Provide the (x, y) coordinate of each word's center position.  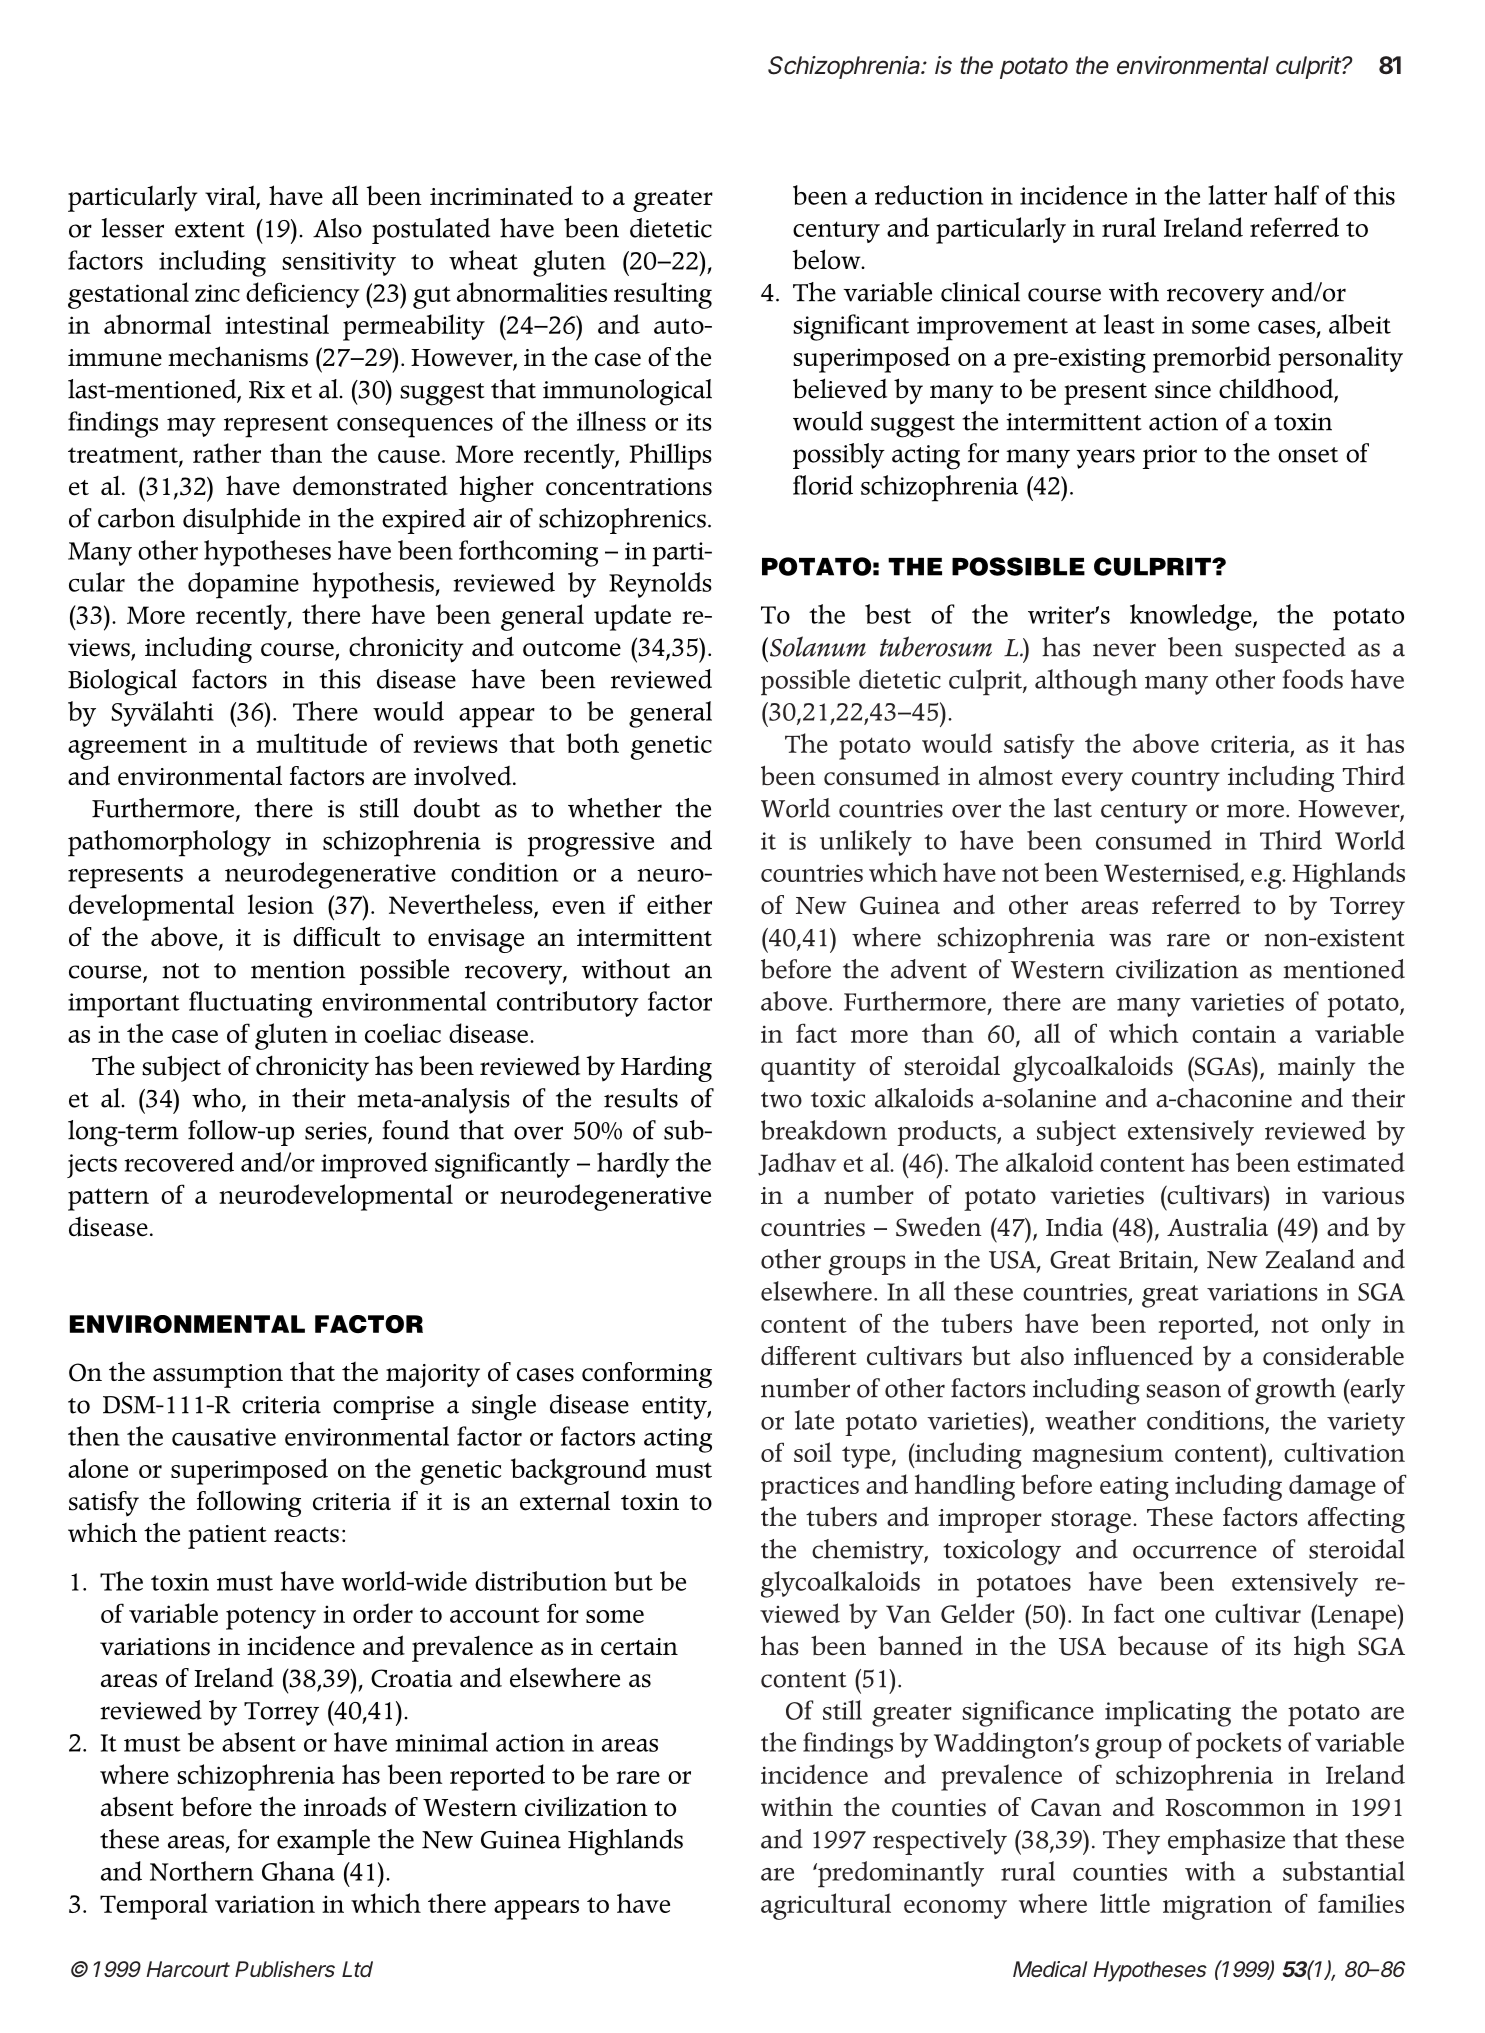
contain (1234, 1034)
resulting (663, 295)
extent (210, 230)
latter (1237, 195)
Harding (666, 1068)
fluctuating (250, 1004)
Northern (202, 1871)
